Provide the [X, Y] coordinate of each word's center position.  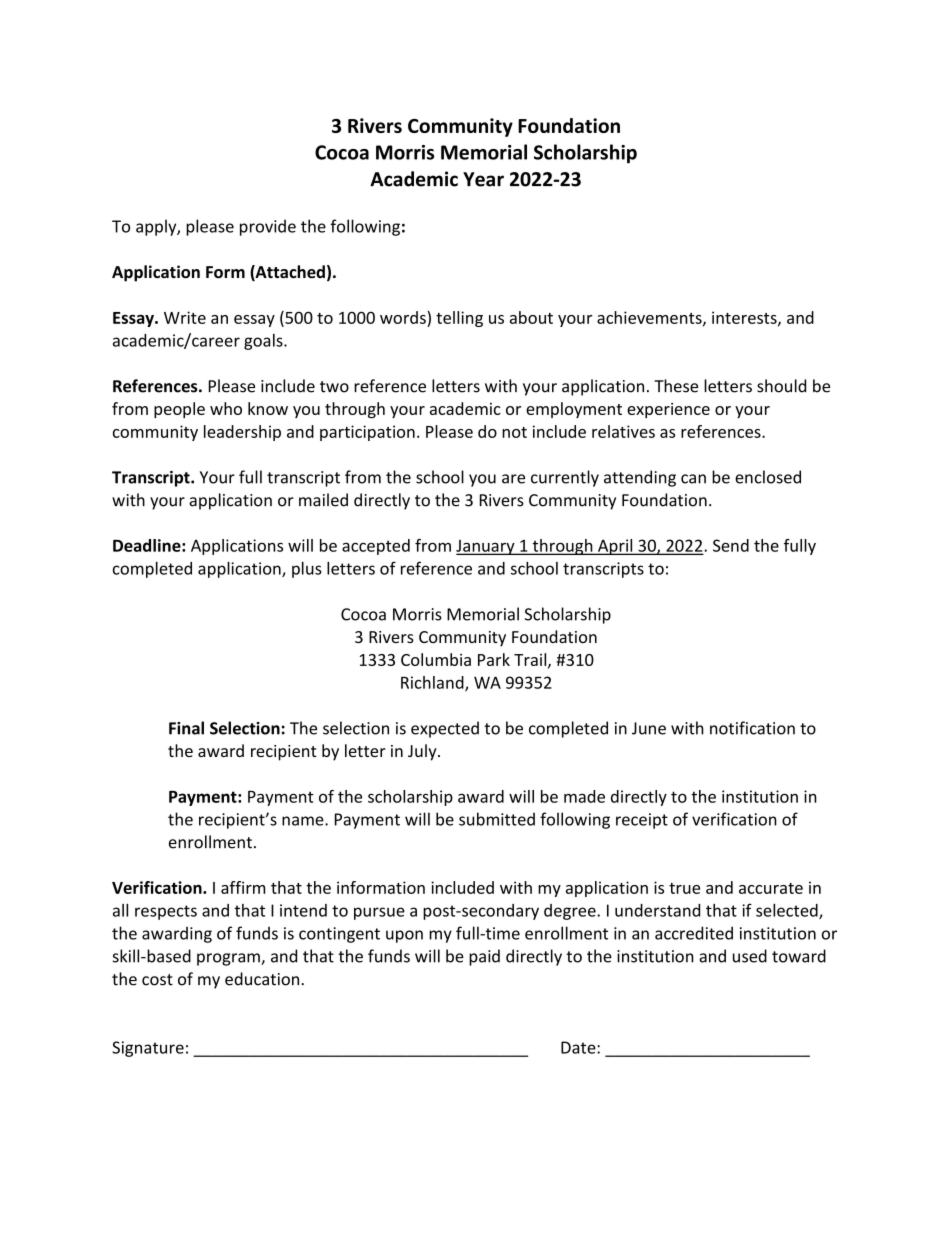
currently [565, 478]
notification [752, 728]
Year [483, 179]
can [693, 479]
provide [268, 227]
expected [445, 729]
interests [745, 318]
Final [186, 728]
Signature [148, 1049]
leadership [242, 433]
